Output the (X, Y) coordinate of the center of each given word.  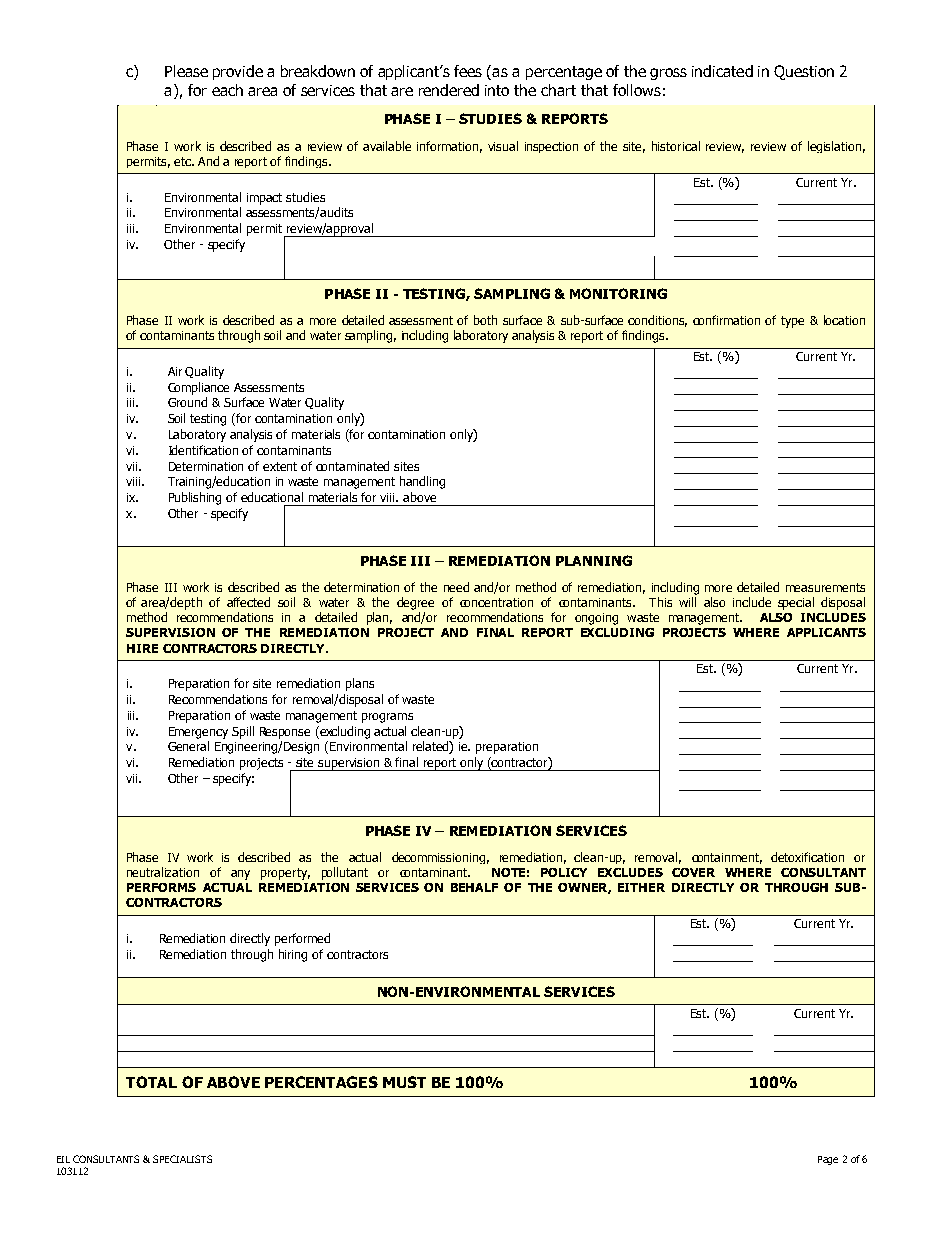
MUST (404, 1082)
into (497, 90)
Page (828, 1160)
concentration (496, 602)
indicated (722, 71)
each (227, 90)
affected (248, 602)
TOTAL (151, 1082)
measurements (825, 587)
